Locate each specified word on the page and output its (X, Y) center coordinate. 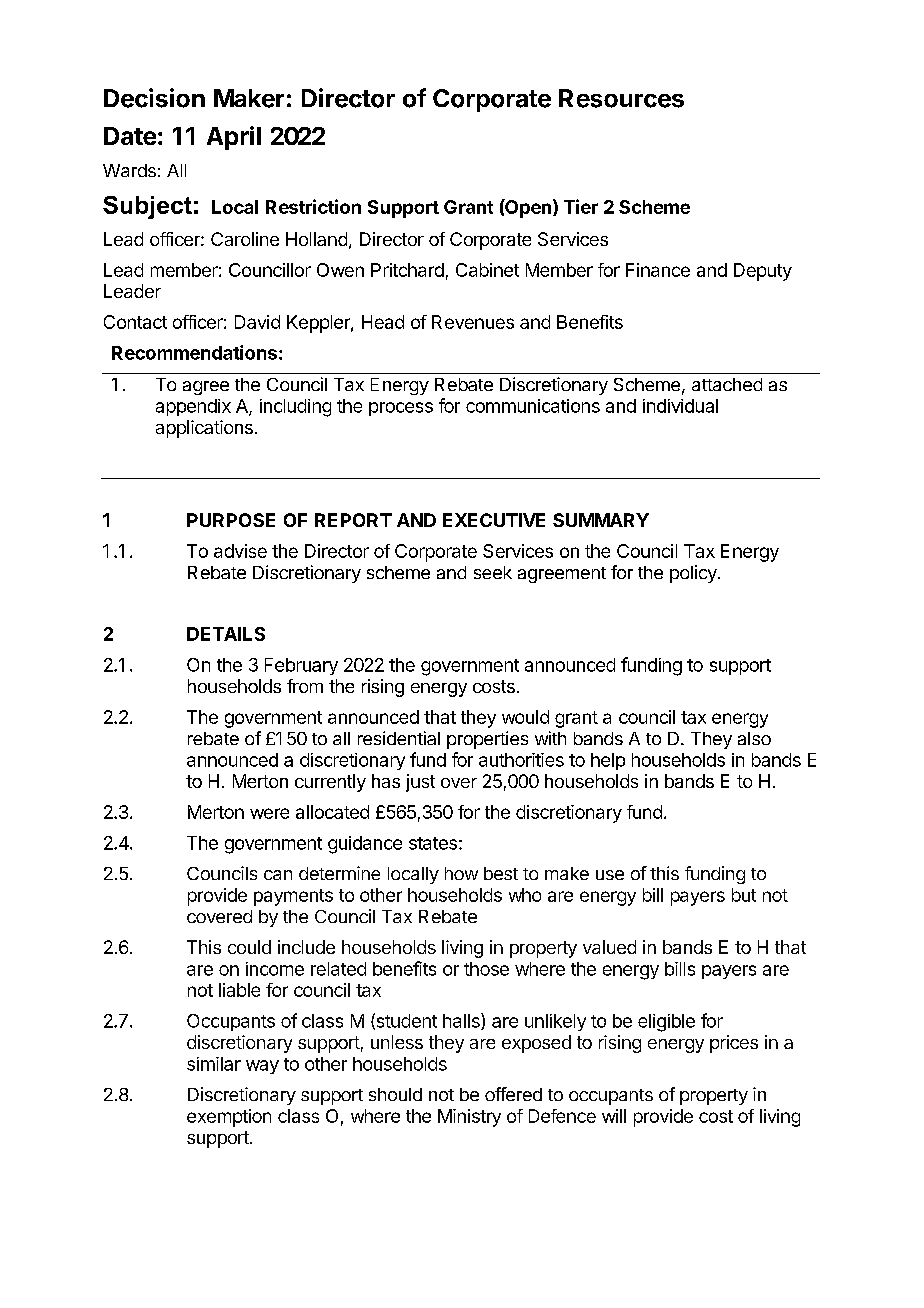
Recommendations (194, 352)
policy (694, 574)
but (744, 895)
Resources (621, 98)
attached (727, 384)
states (433, 843)
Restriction (313, 206)
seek (493, 572)
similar (214, 1064)
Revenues (473, 322)
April (234, 138)
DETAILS (226, 634)
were (269, 813)
